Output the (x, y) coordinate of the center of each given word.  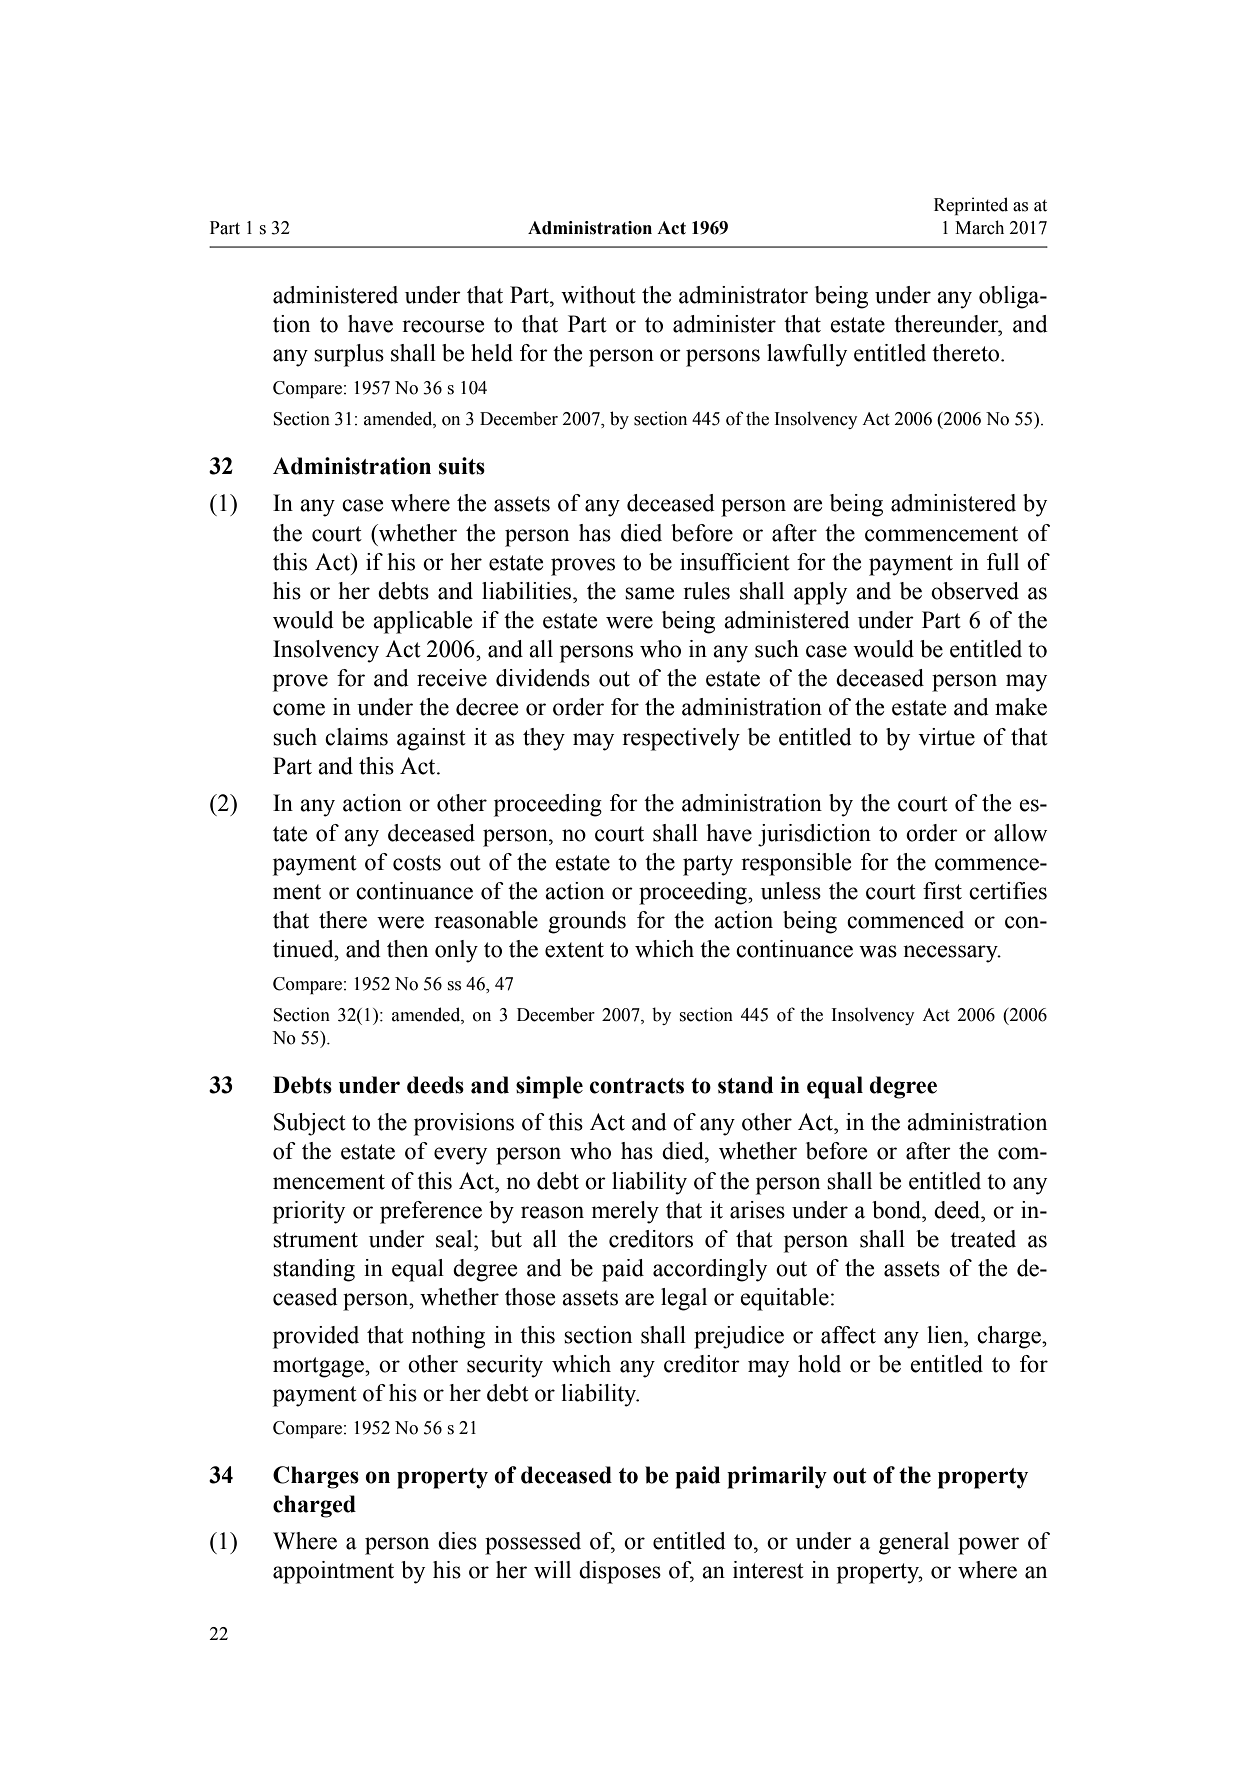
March (979, 227)
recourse (443, 326)
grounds (587, 922)
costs (417, 863)
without (598, 295)
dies (457, 1541)
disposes (620, 1572)
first (942, 891)
